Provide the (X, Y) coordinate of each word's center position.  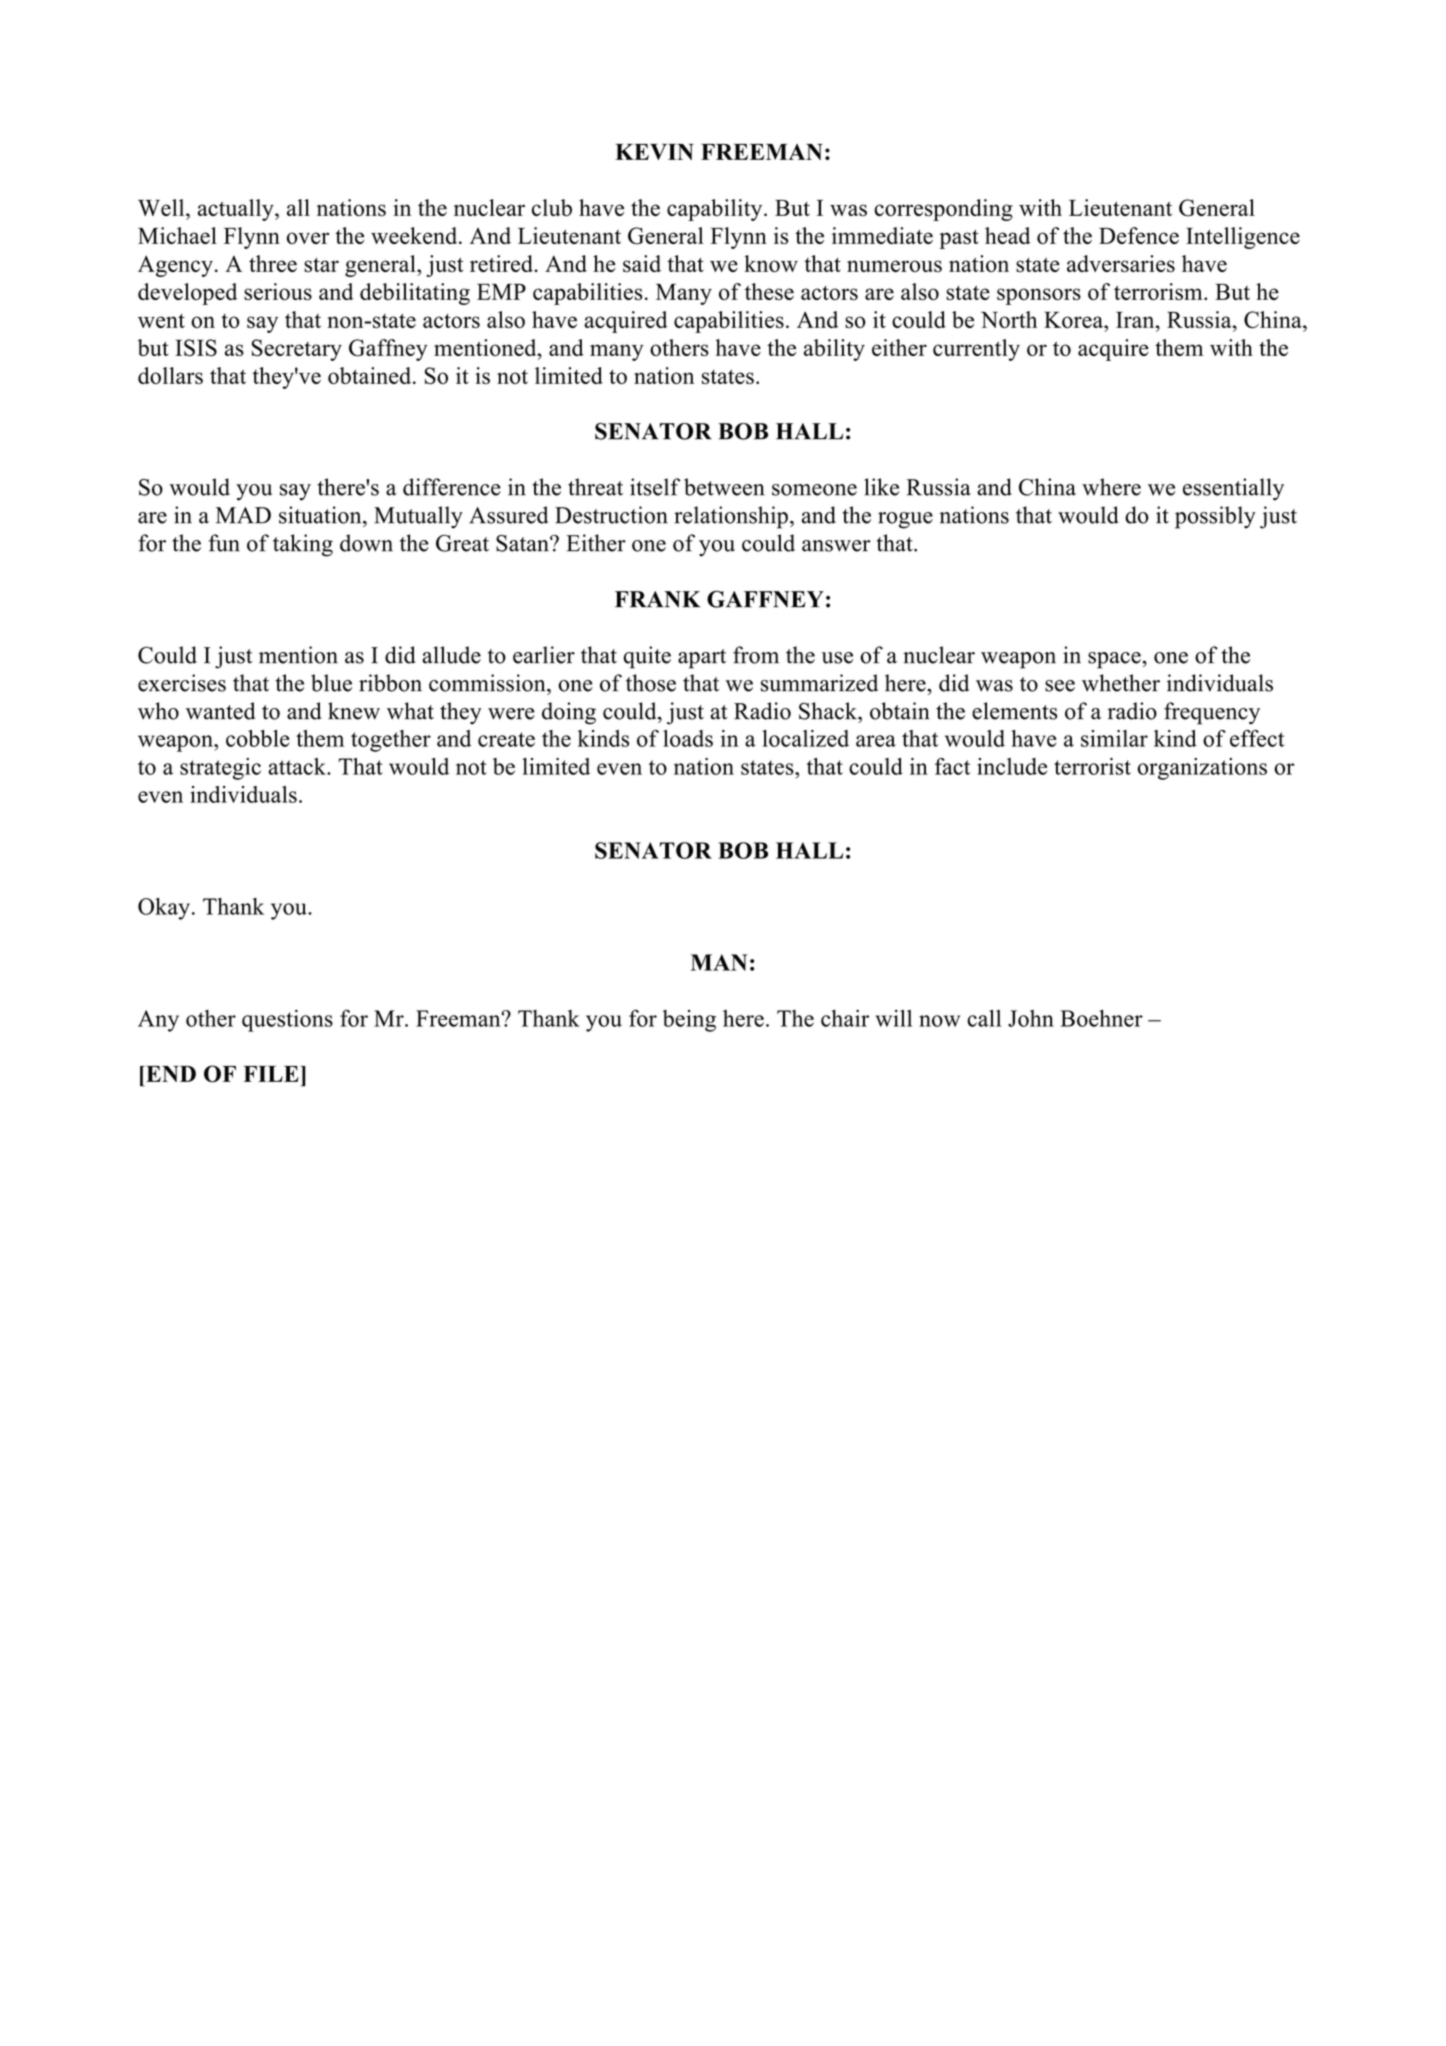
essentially (1233, 489)
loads (688, 738)
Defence (1139, 235)
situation (321, 515)
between (724, 487)
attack (298, 766)
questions (287, 1021)
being (689, 1021)
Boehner (1101, 1018)
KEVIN (654, 152)
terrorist (1092, 766)
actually (237, 210)
